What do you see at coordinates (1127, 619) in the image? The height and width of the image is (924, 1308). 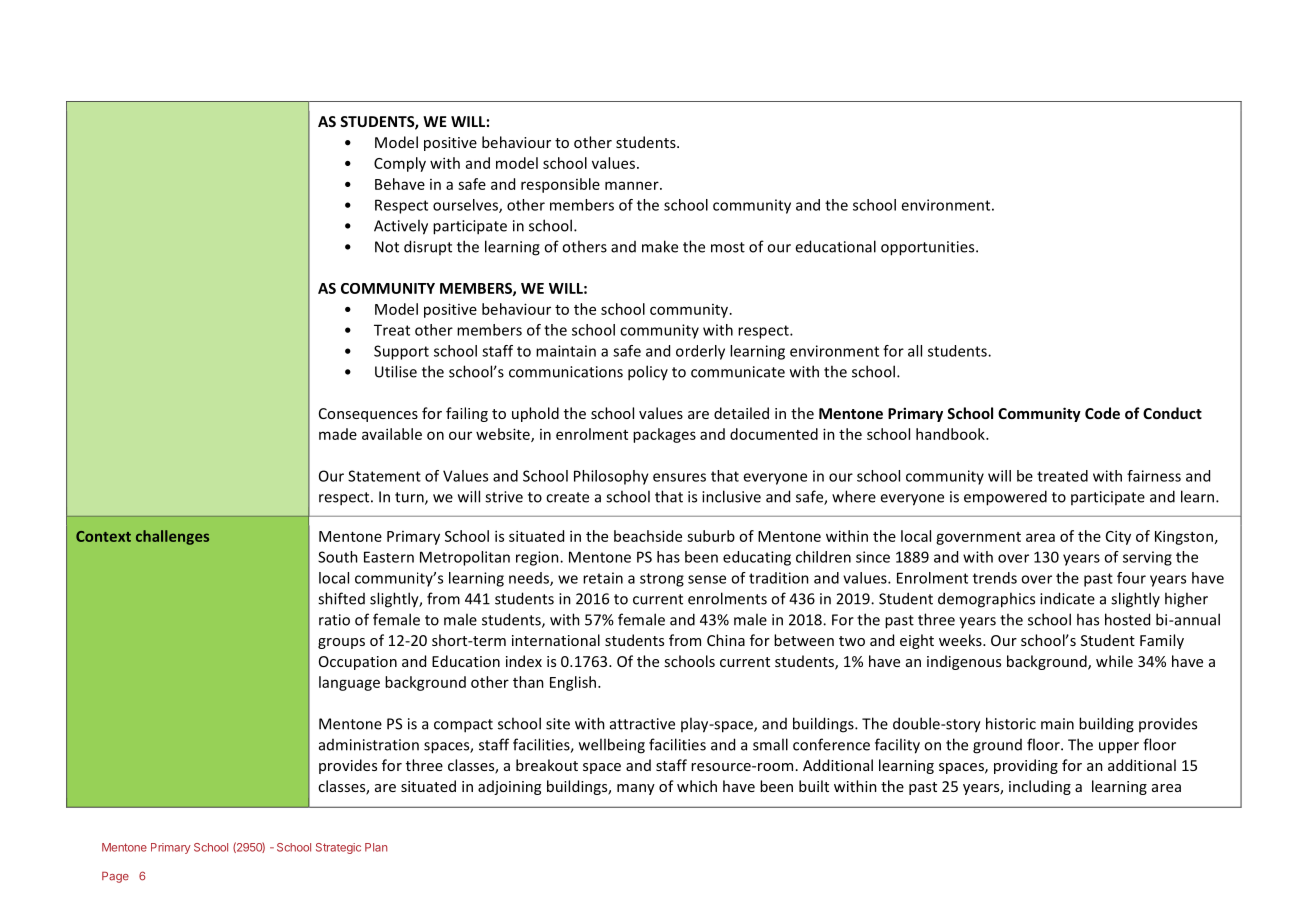 I see `hosted` at bounding box center [1127, 619].
